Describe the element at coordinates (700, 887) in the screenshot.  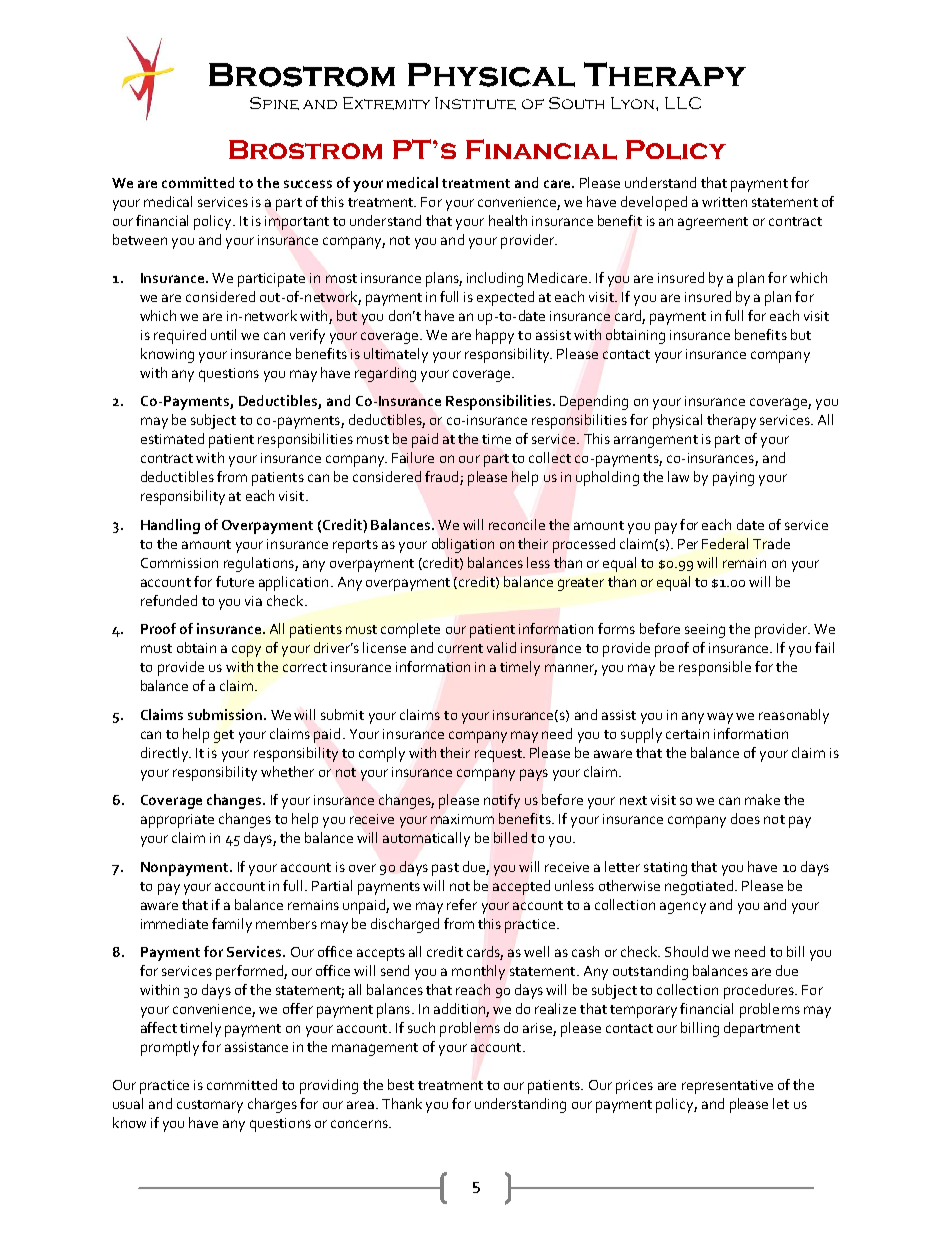
I see `negotiated` at that location.
